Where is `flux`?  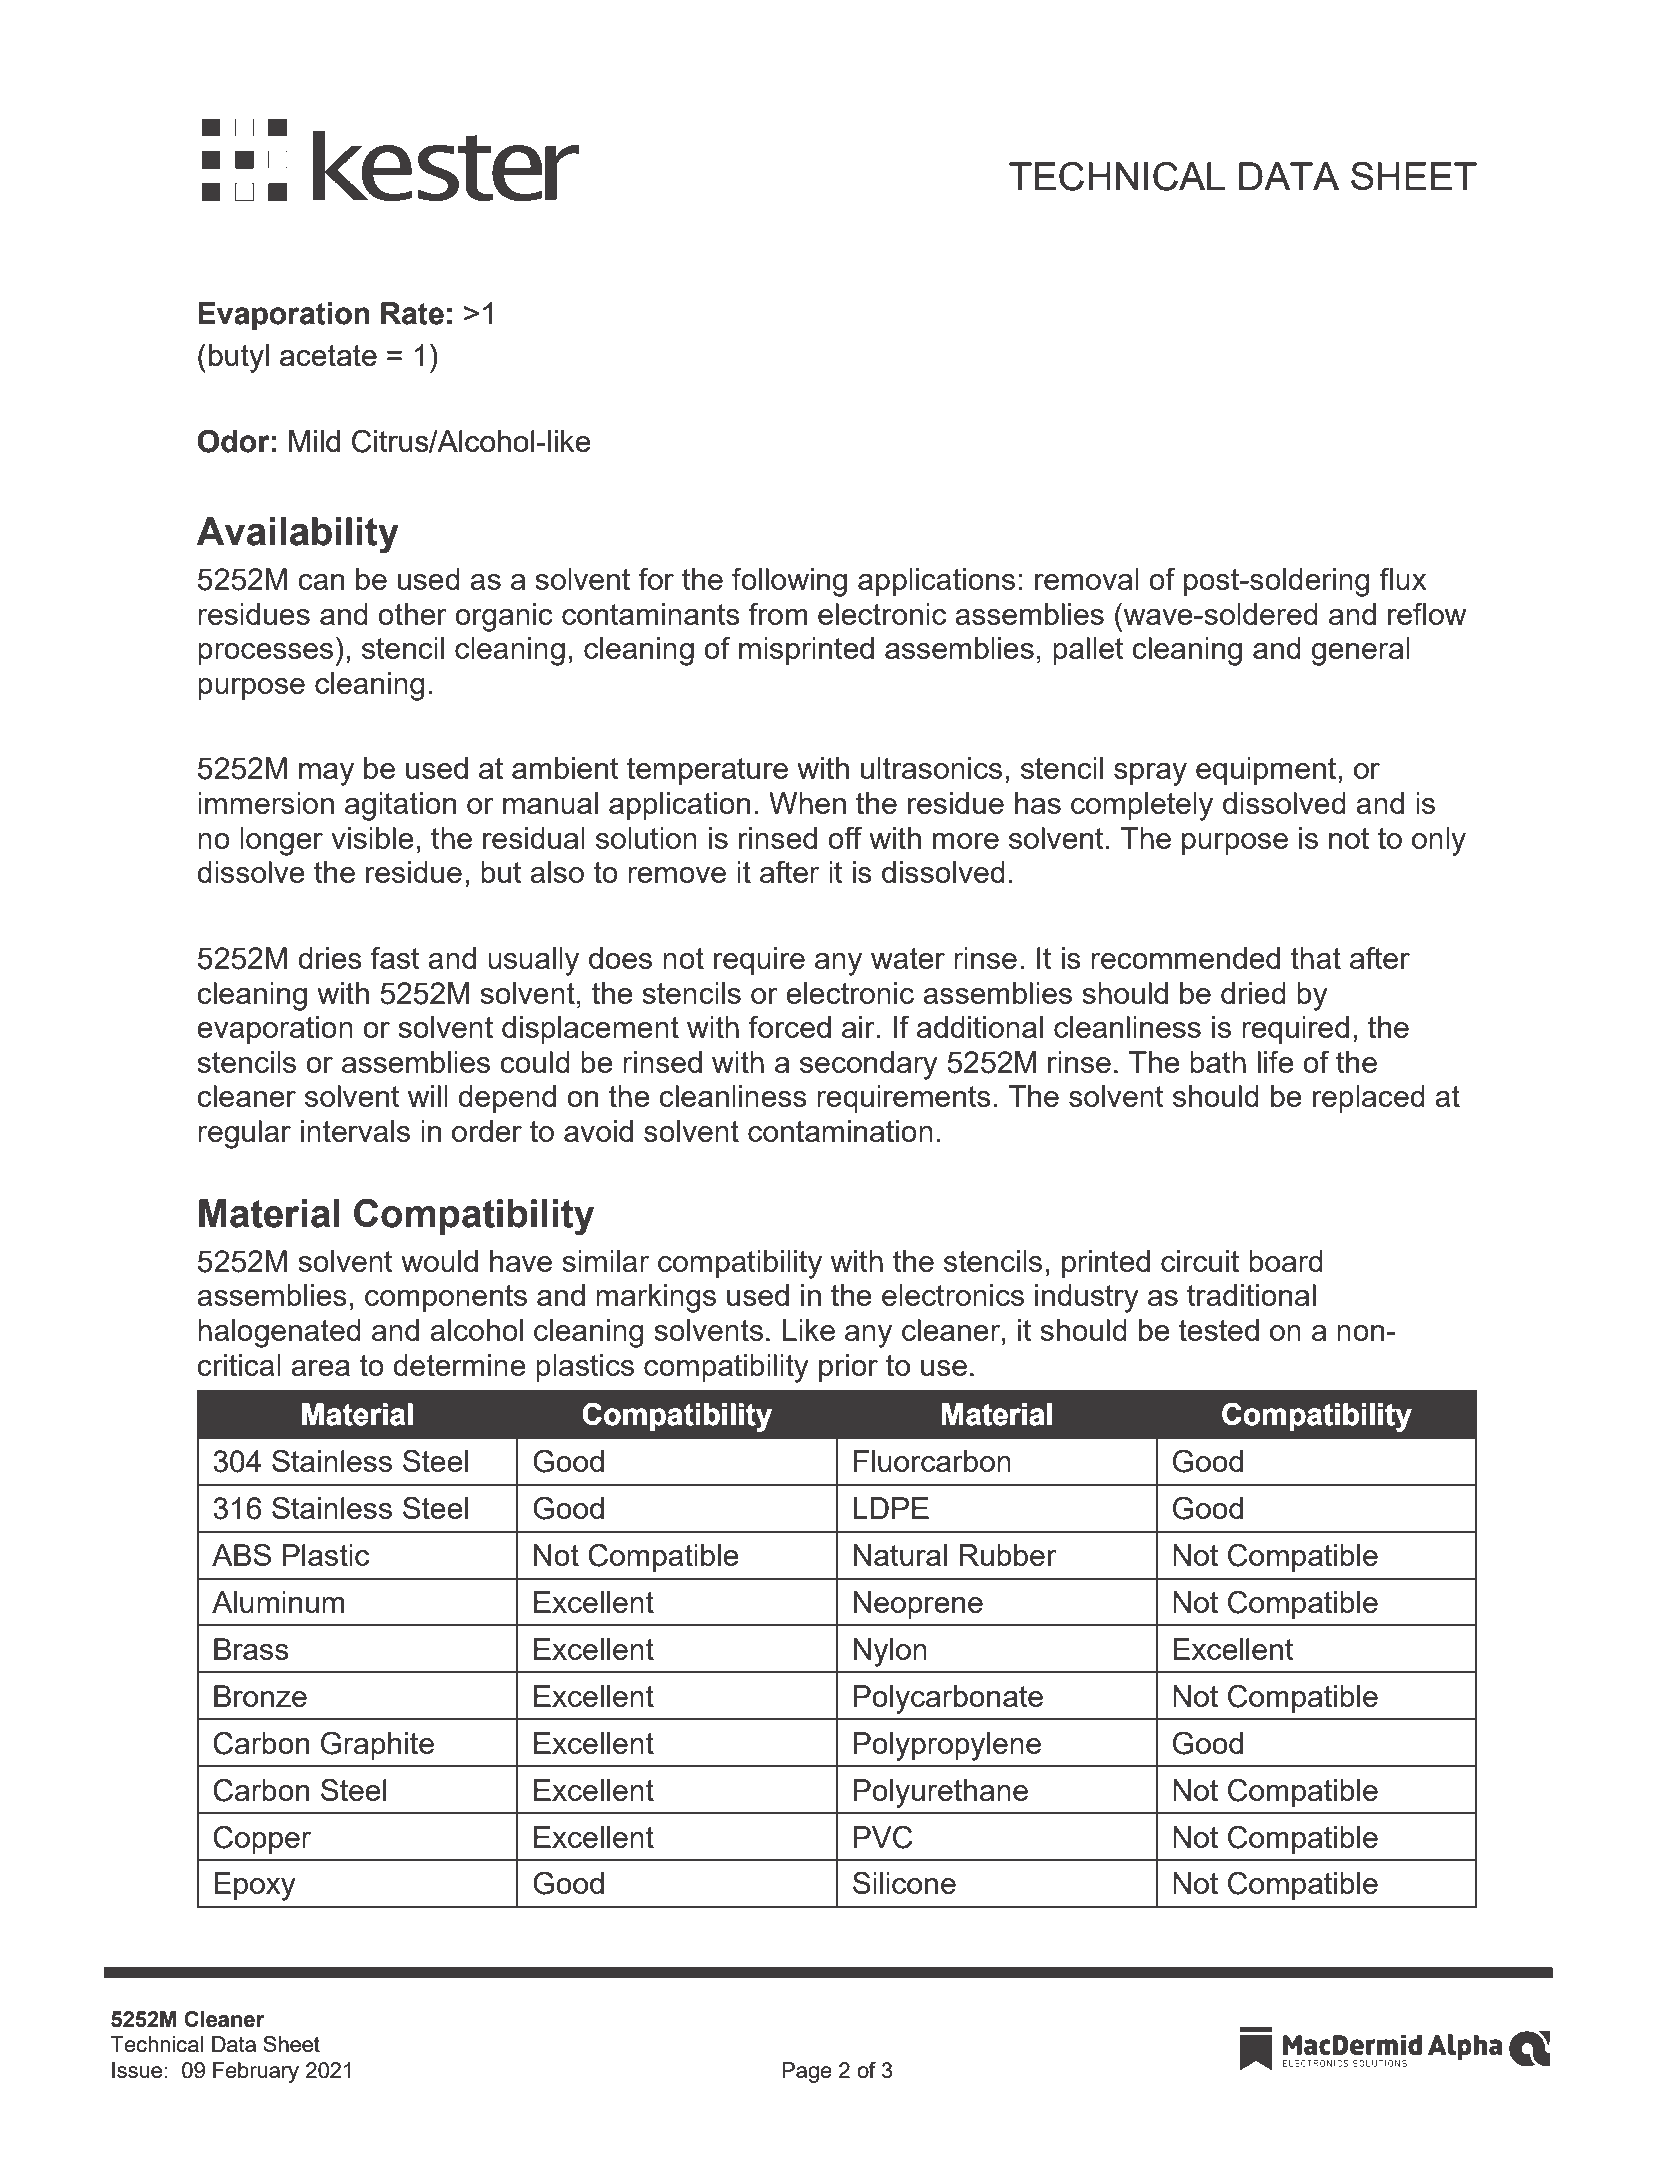
flux is located at coordinates (1403, 579).
